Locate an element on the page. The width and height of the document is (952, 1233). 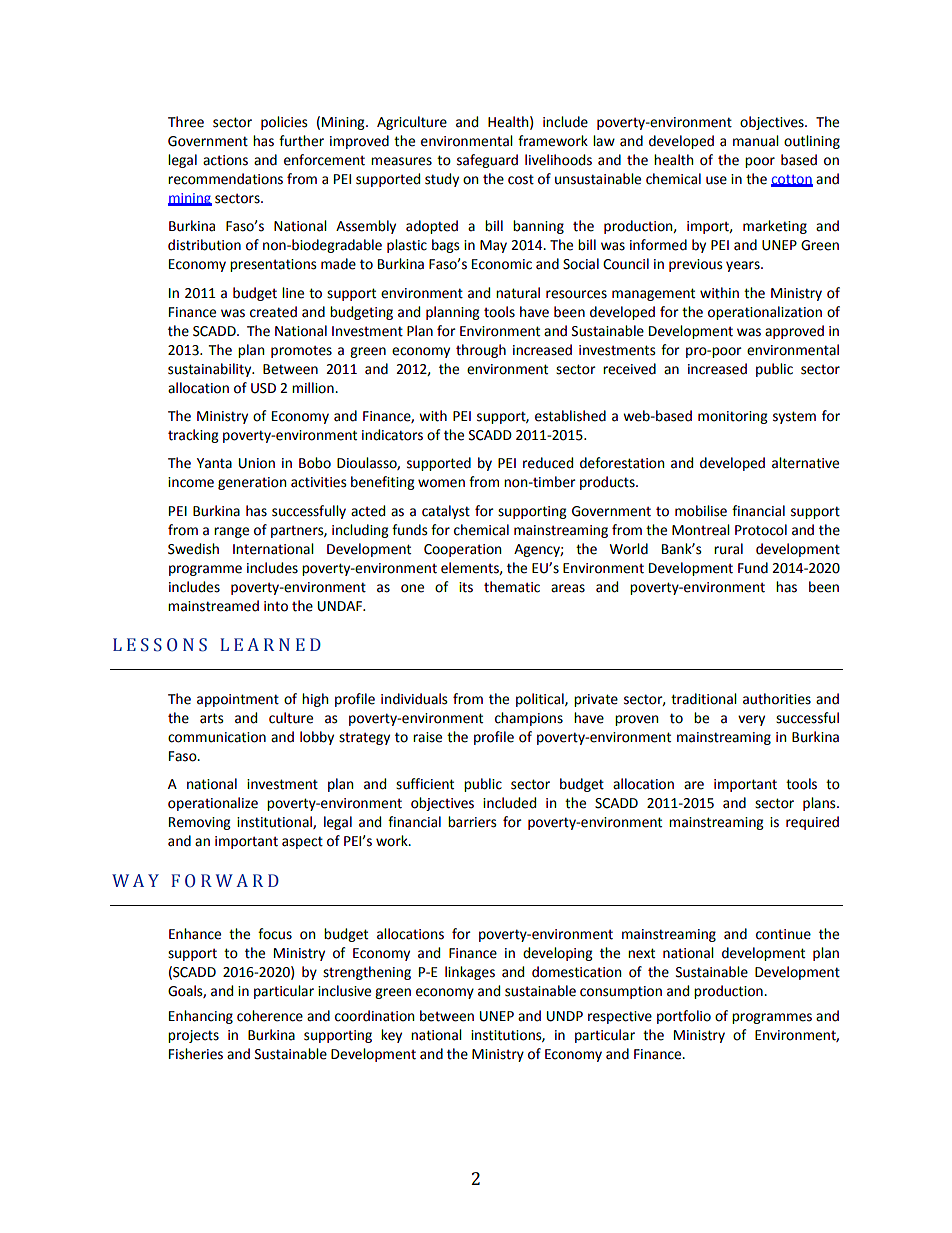
actions is located at coordinates (225, 160).
